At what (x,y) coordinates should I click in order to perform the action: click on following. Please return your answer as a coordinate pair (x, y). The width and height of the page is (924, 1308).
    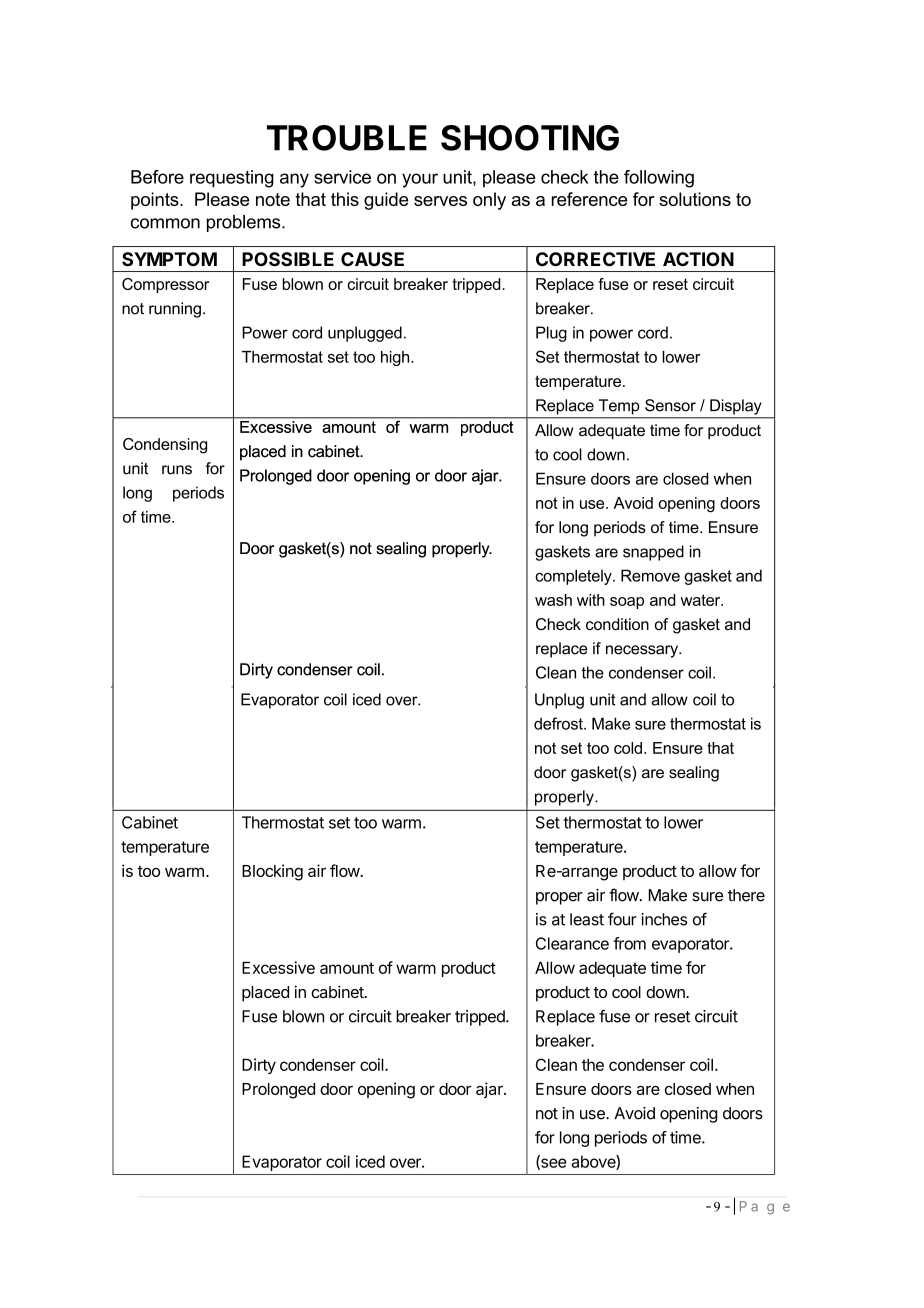
    Looking at the image, I should click on (659, 179).
